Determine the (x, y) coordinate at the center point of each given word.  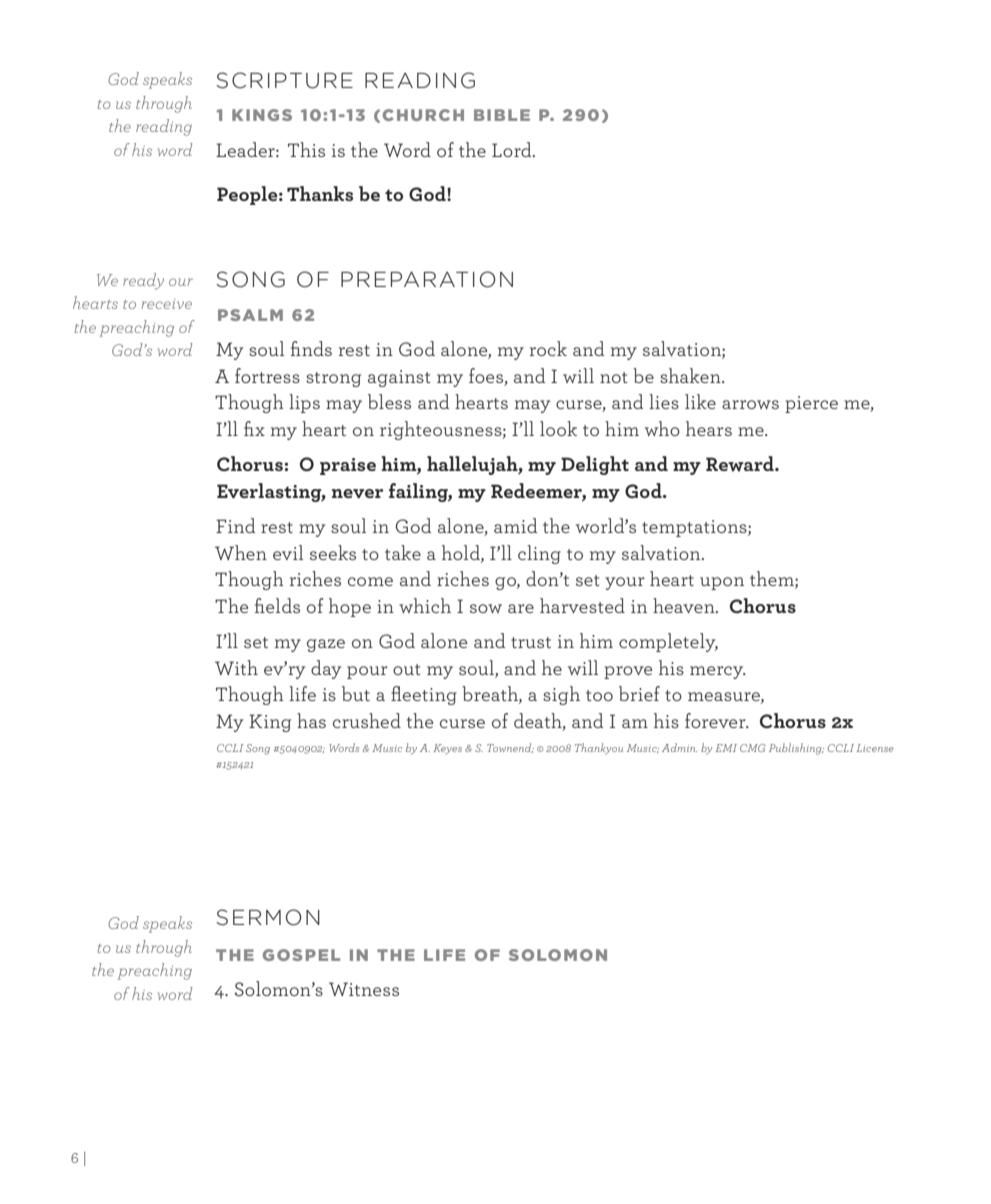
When (241, 552)
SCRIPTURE (284, 80)
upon (722, 583)
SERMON (268, 917)
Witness (364, 989)
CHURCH (423, 115)
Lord (513, 149)
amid (515, 525)
